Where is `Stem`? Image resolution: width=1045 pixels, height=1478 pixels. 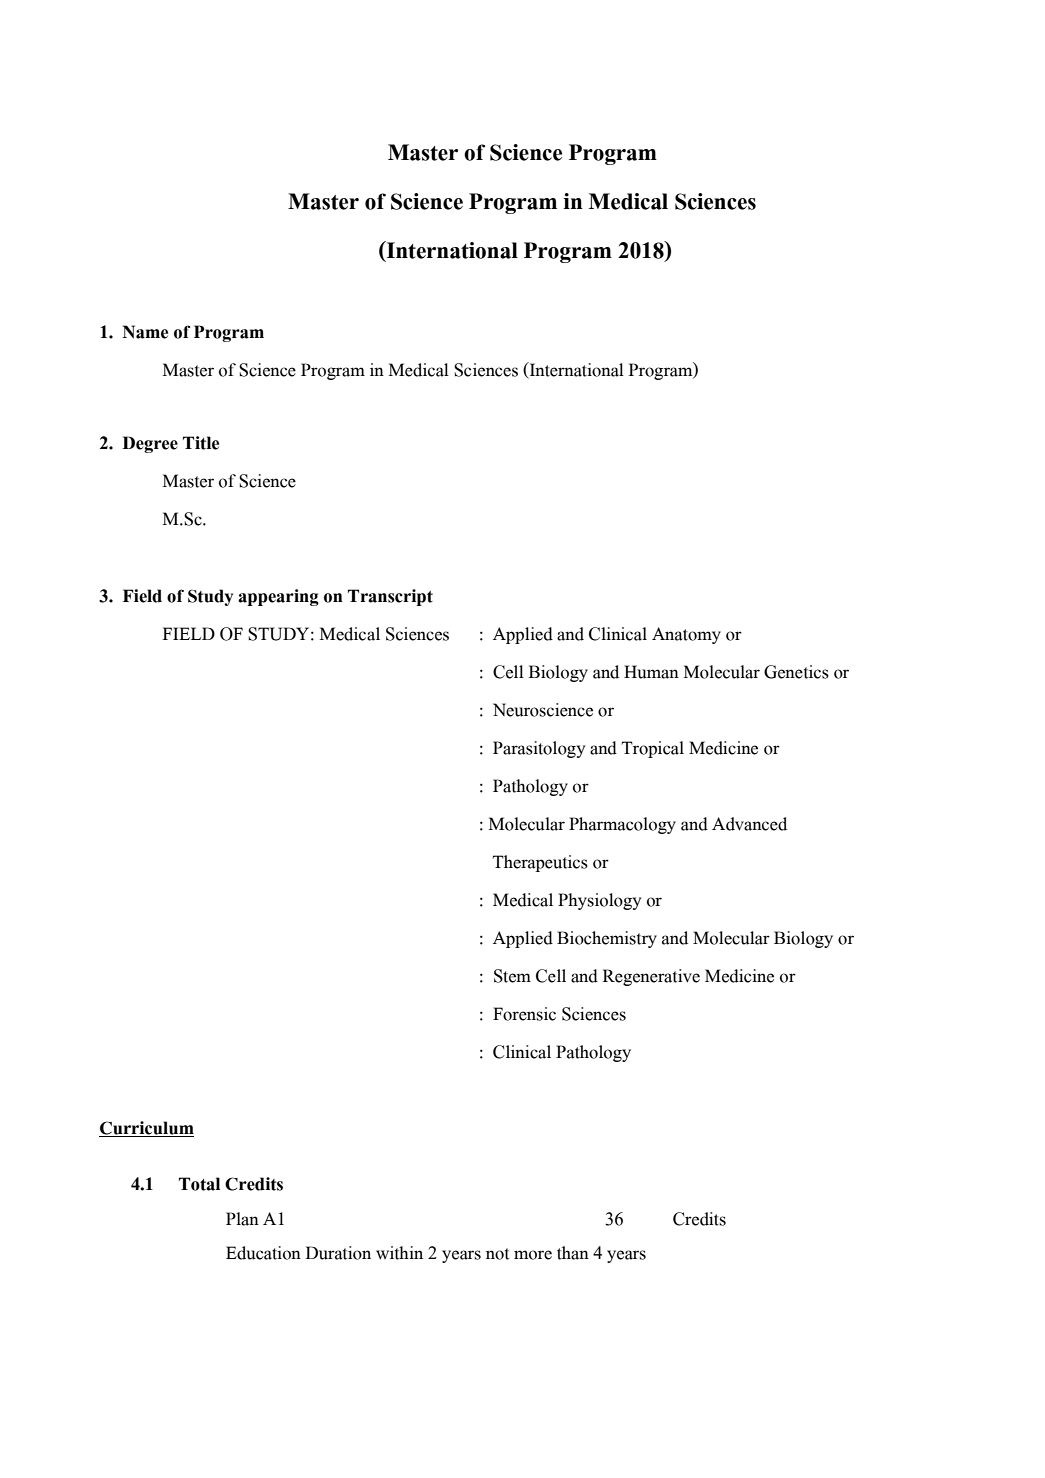 Stem is located at coordinates (512, 976).
